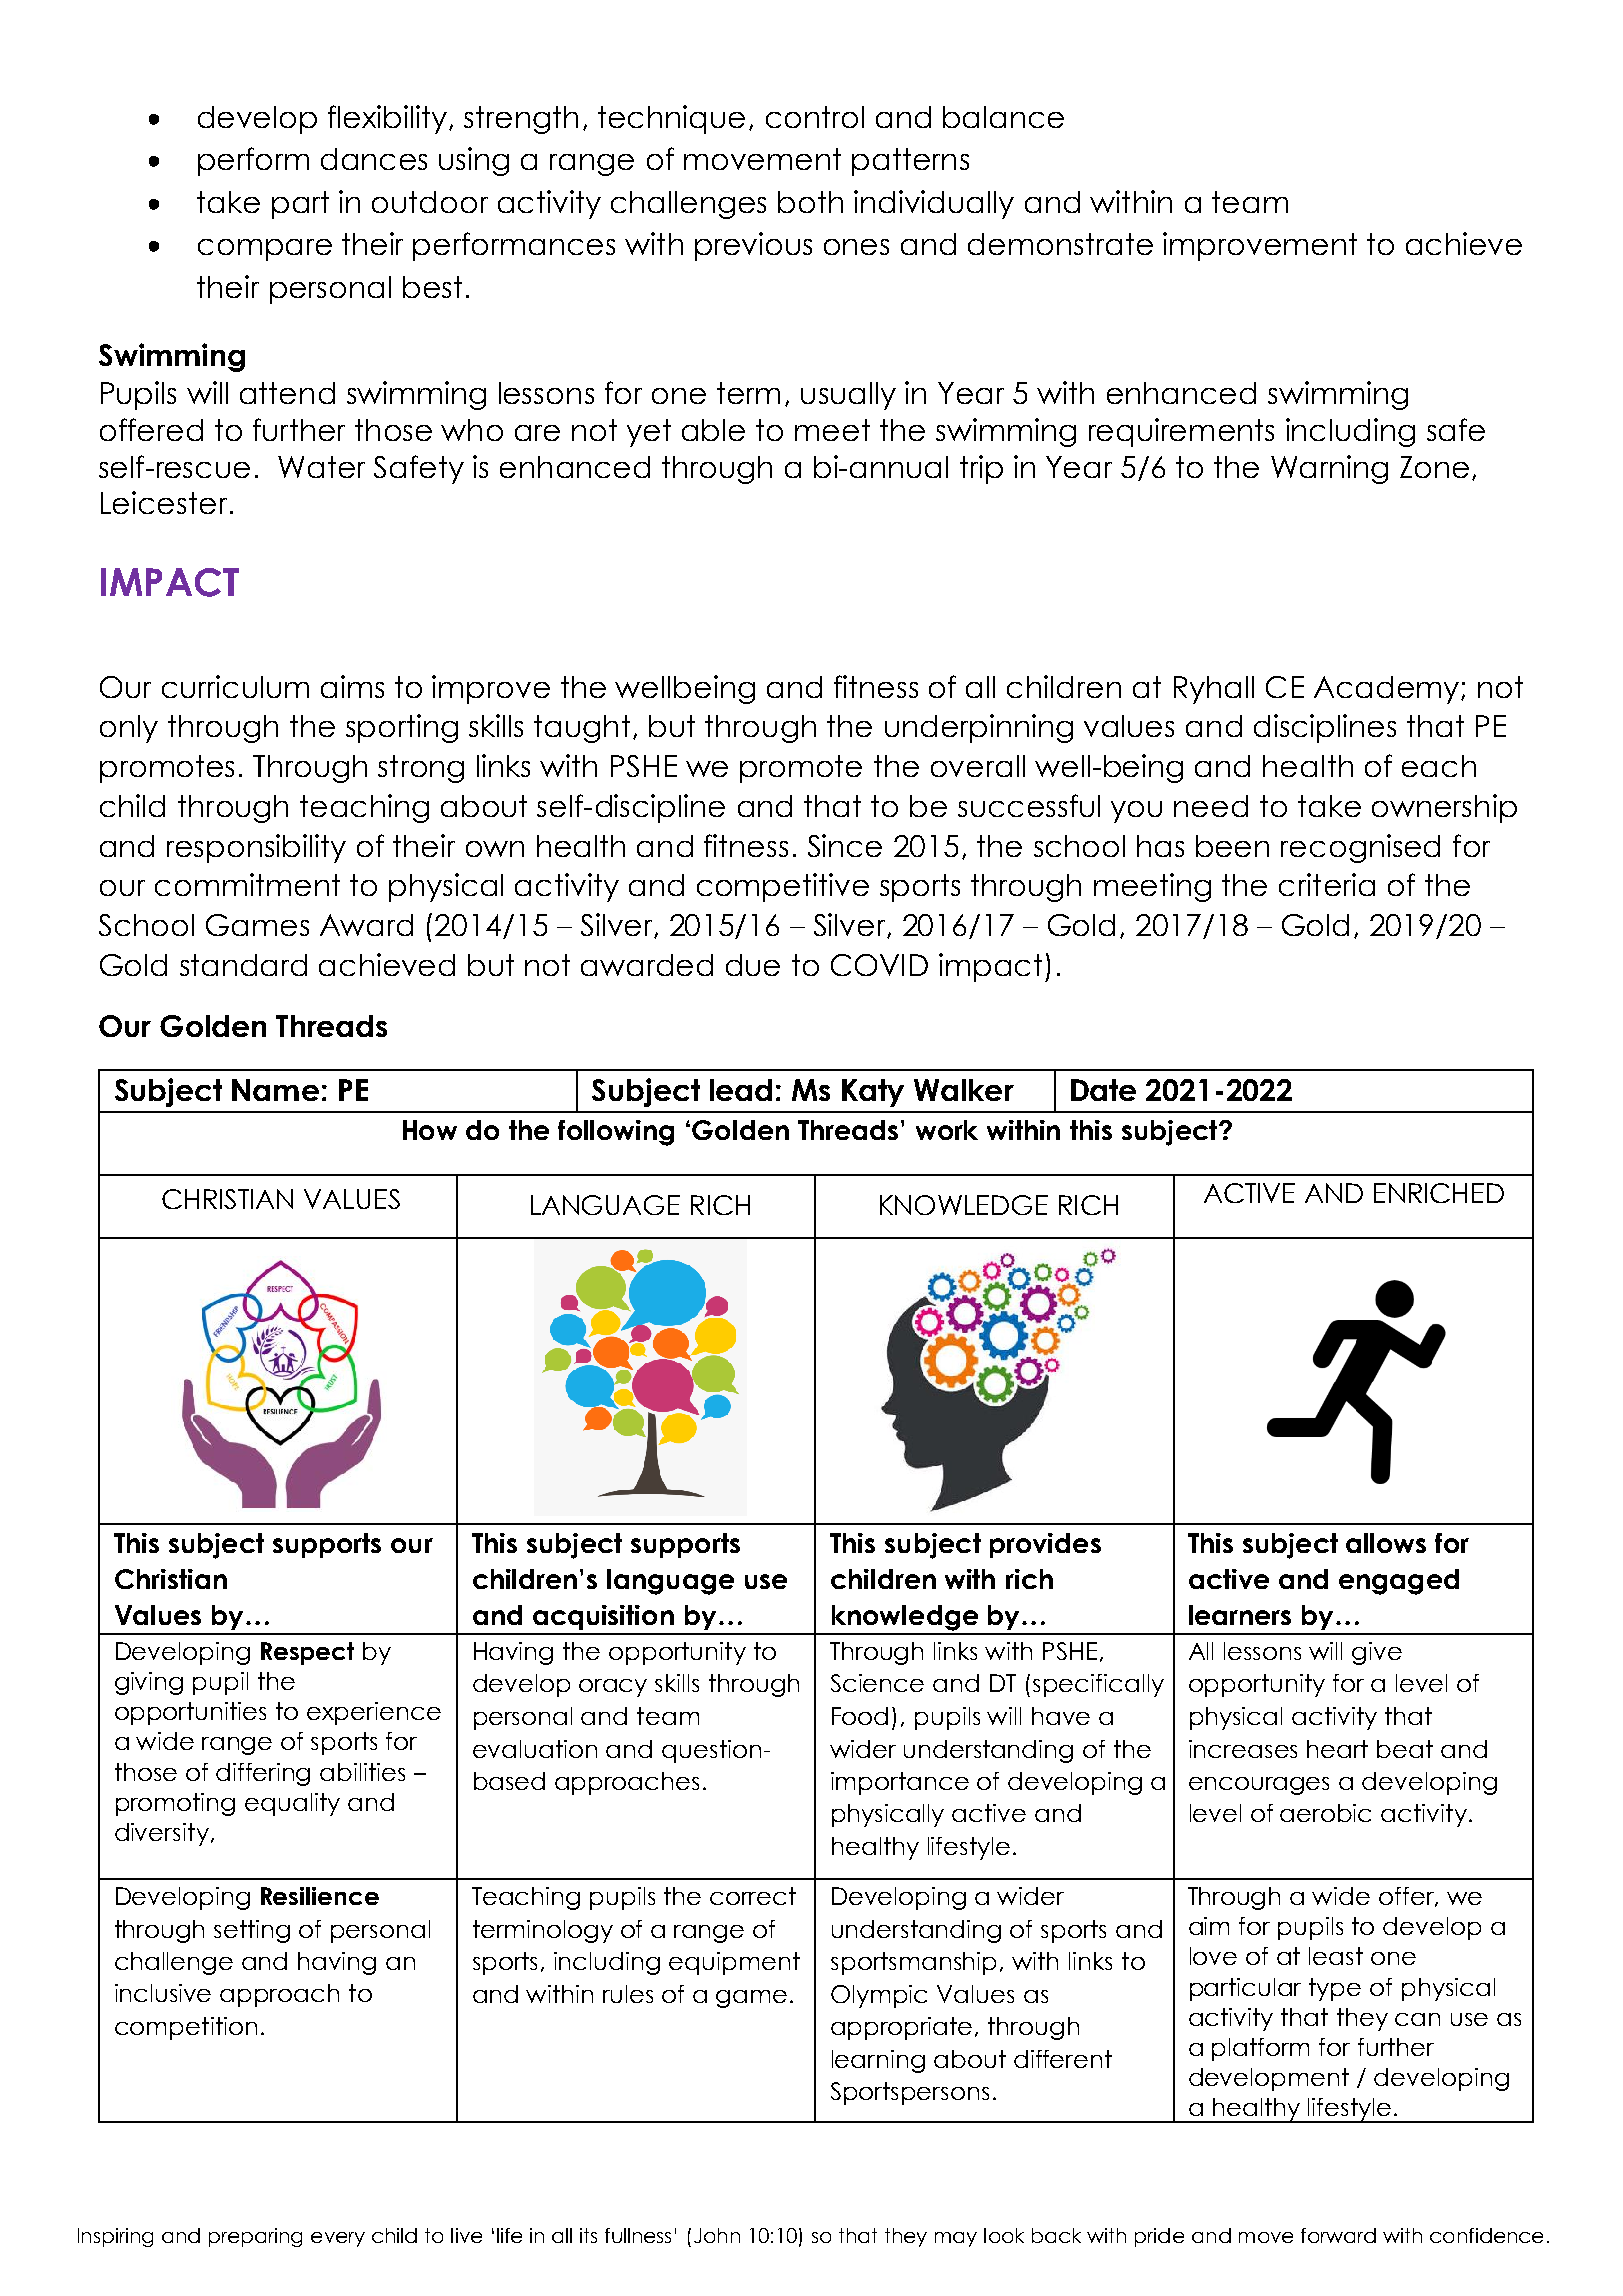 The width and height of the page is (1623, 2296). Describe the element at coordinates (265, 250) in the page. I see `compare` at that location.
